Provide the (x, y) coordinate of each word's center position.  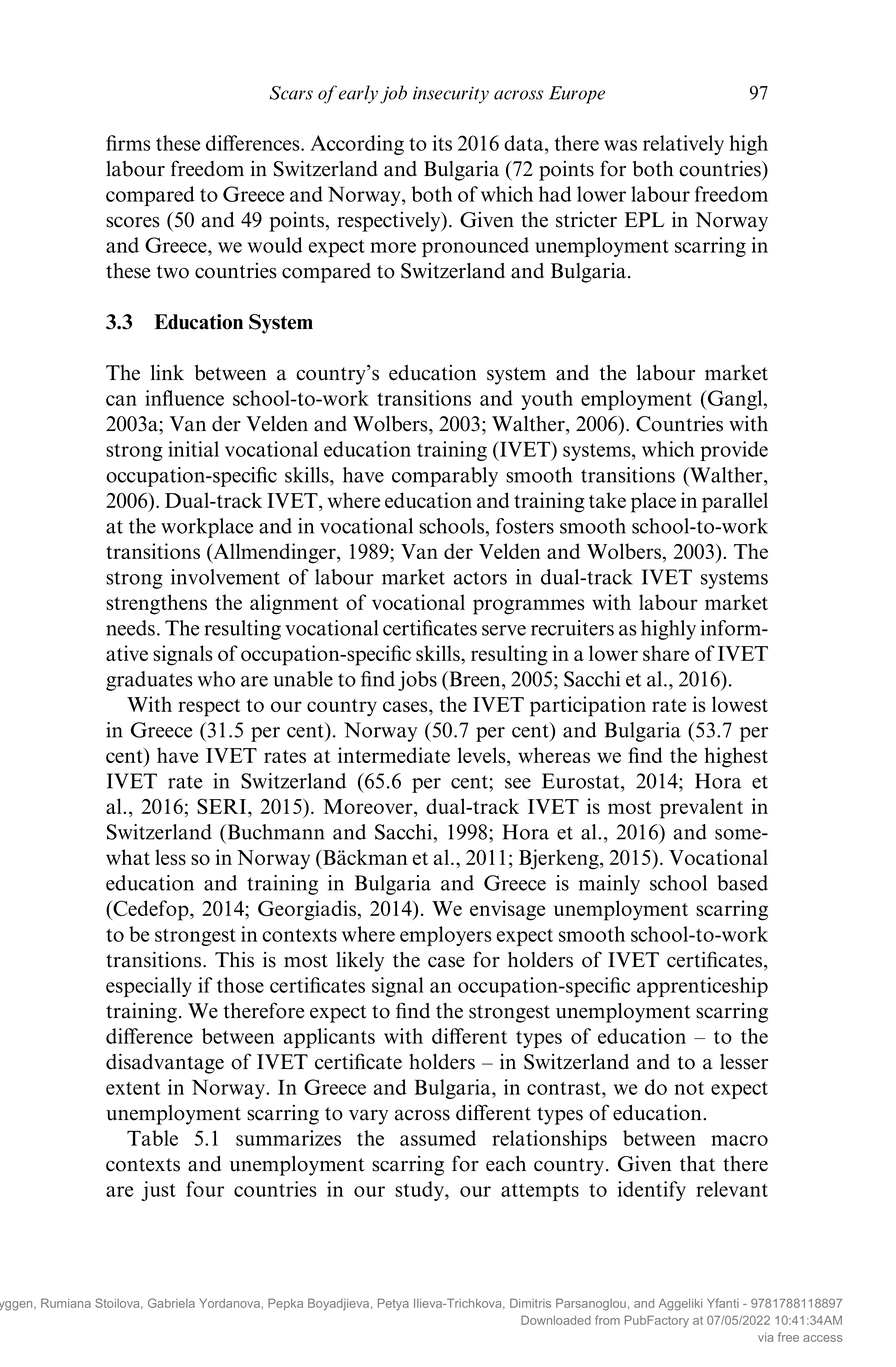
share (666, 653)
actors (480, 578)
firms (128, 143)
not (689, 1088)
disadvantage (165, 1063)
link (167, 372)
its (442, 143)
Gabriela (171, 1303)
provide (734, 451)
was (620, 145)
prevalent (701, 808)
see (518, 783)
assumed (438, 1138)
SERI (223, 807)
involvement (225, 577)
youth (547, 400)
